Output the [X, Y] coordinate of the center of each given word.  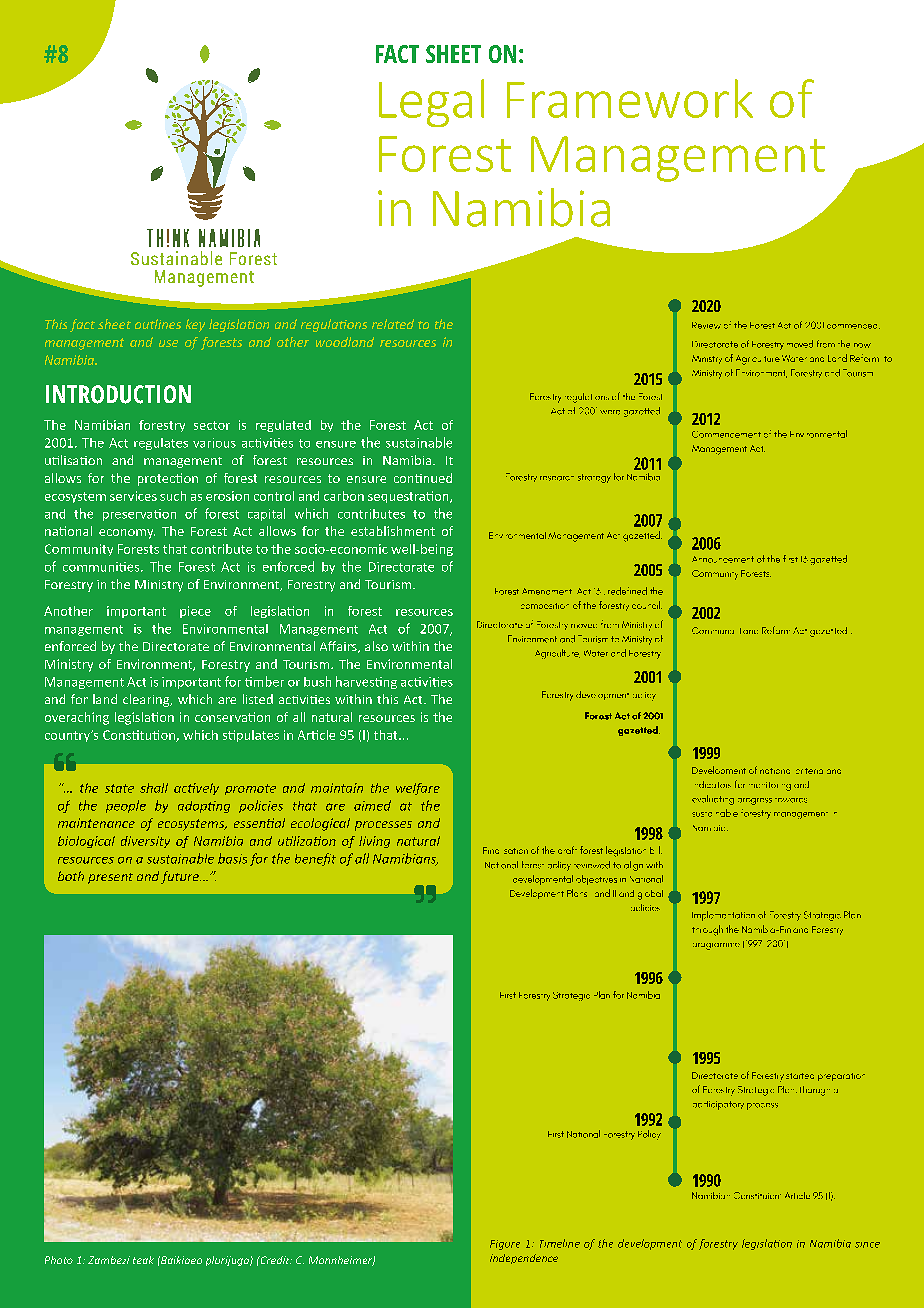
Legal [431, 103]
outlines [158, 324]
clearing [147, 700]
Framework [630, 98]
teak [143, 1260]
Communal [713, 630]
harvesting [366, 682]
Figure [505, 1245]
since [867, 1245]
